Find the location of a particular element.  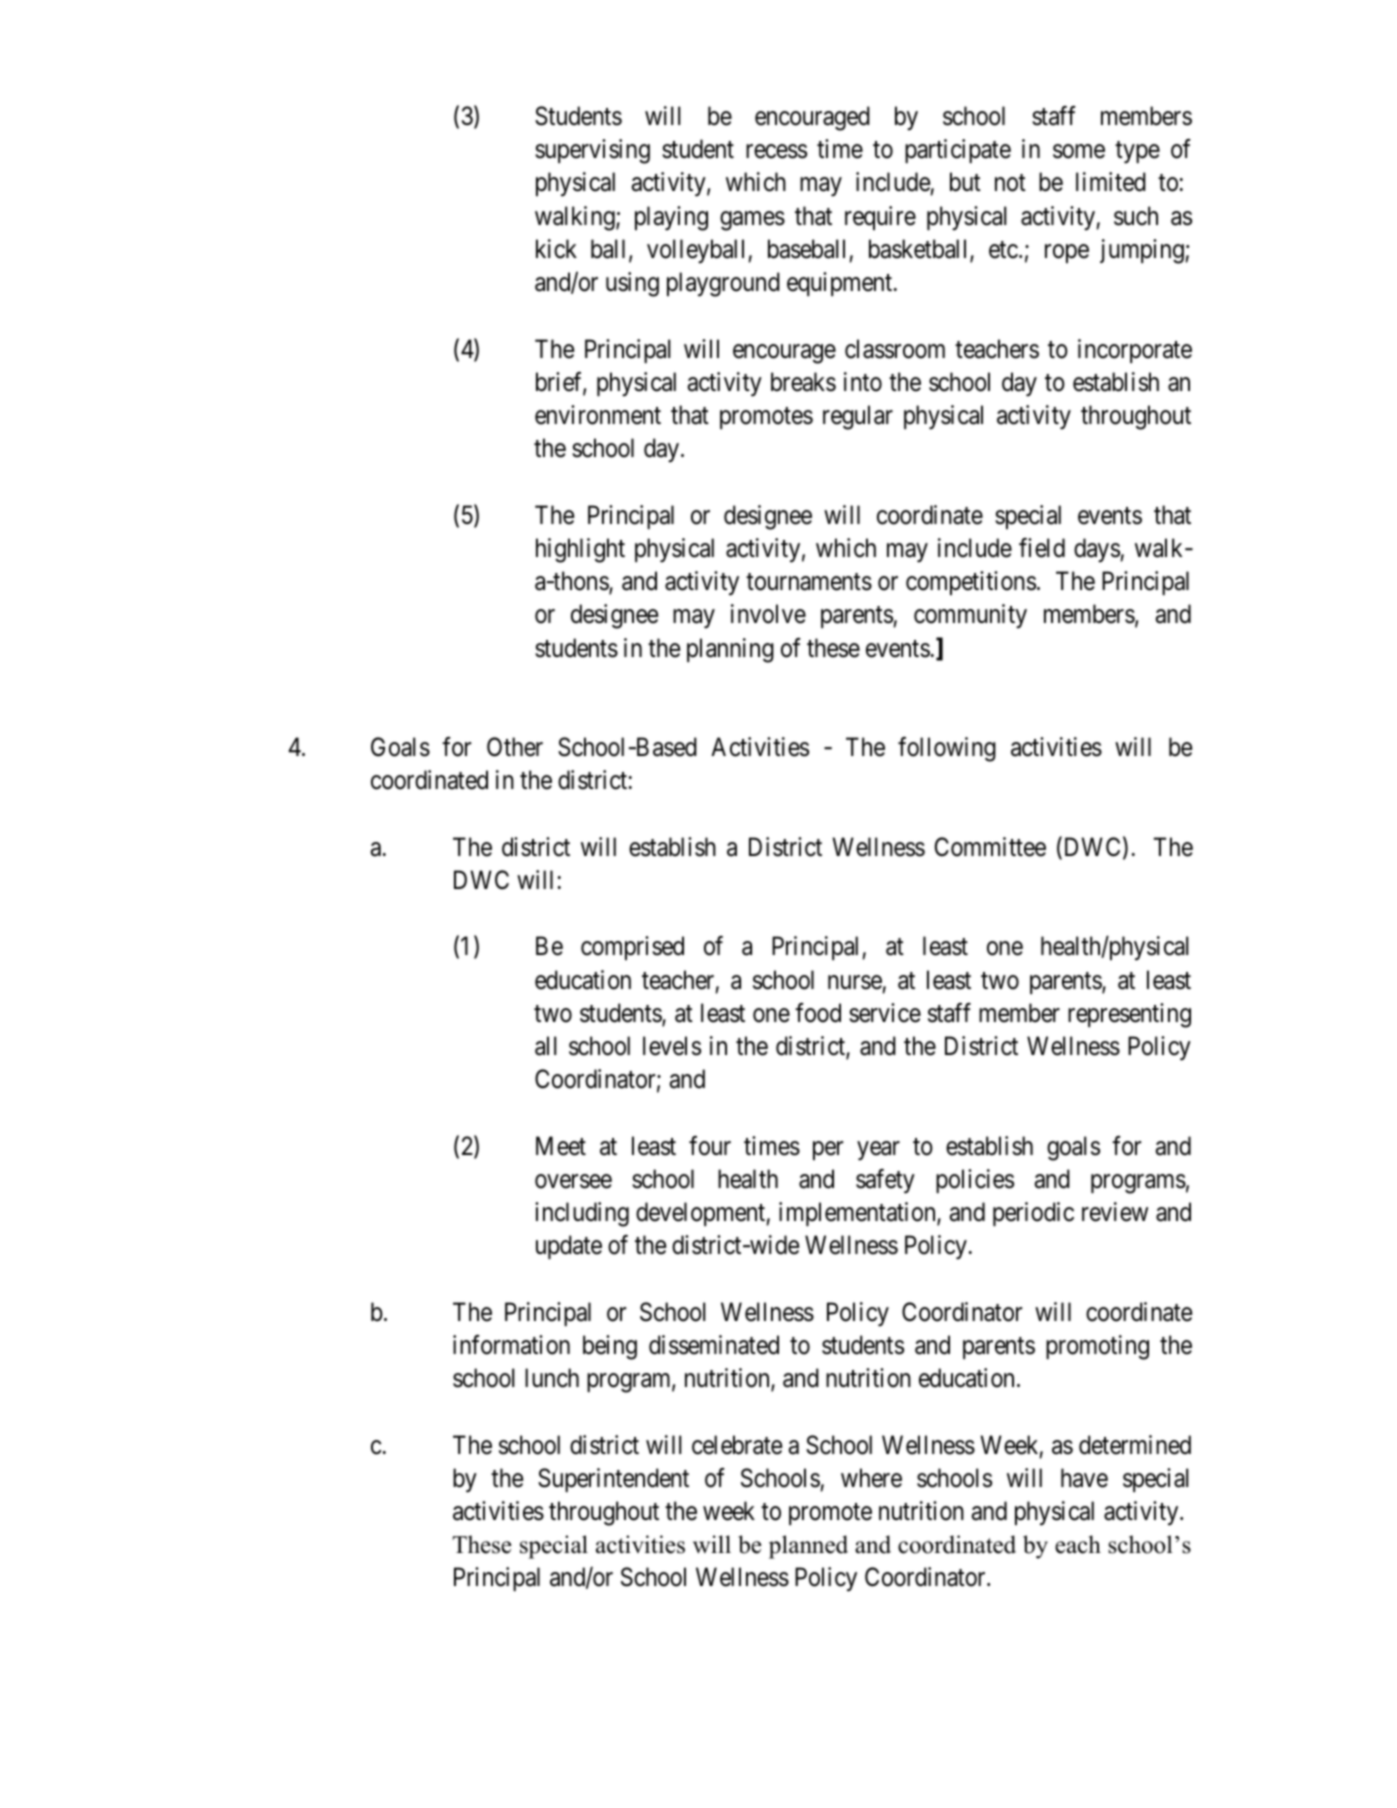

planned is located at coordinates (808, 1547).
